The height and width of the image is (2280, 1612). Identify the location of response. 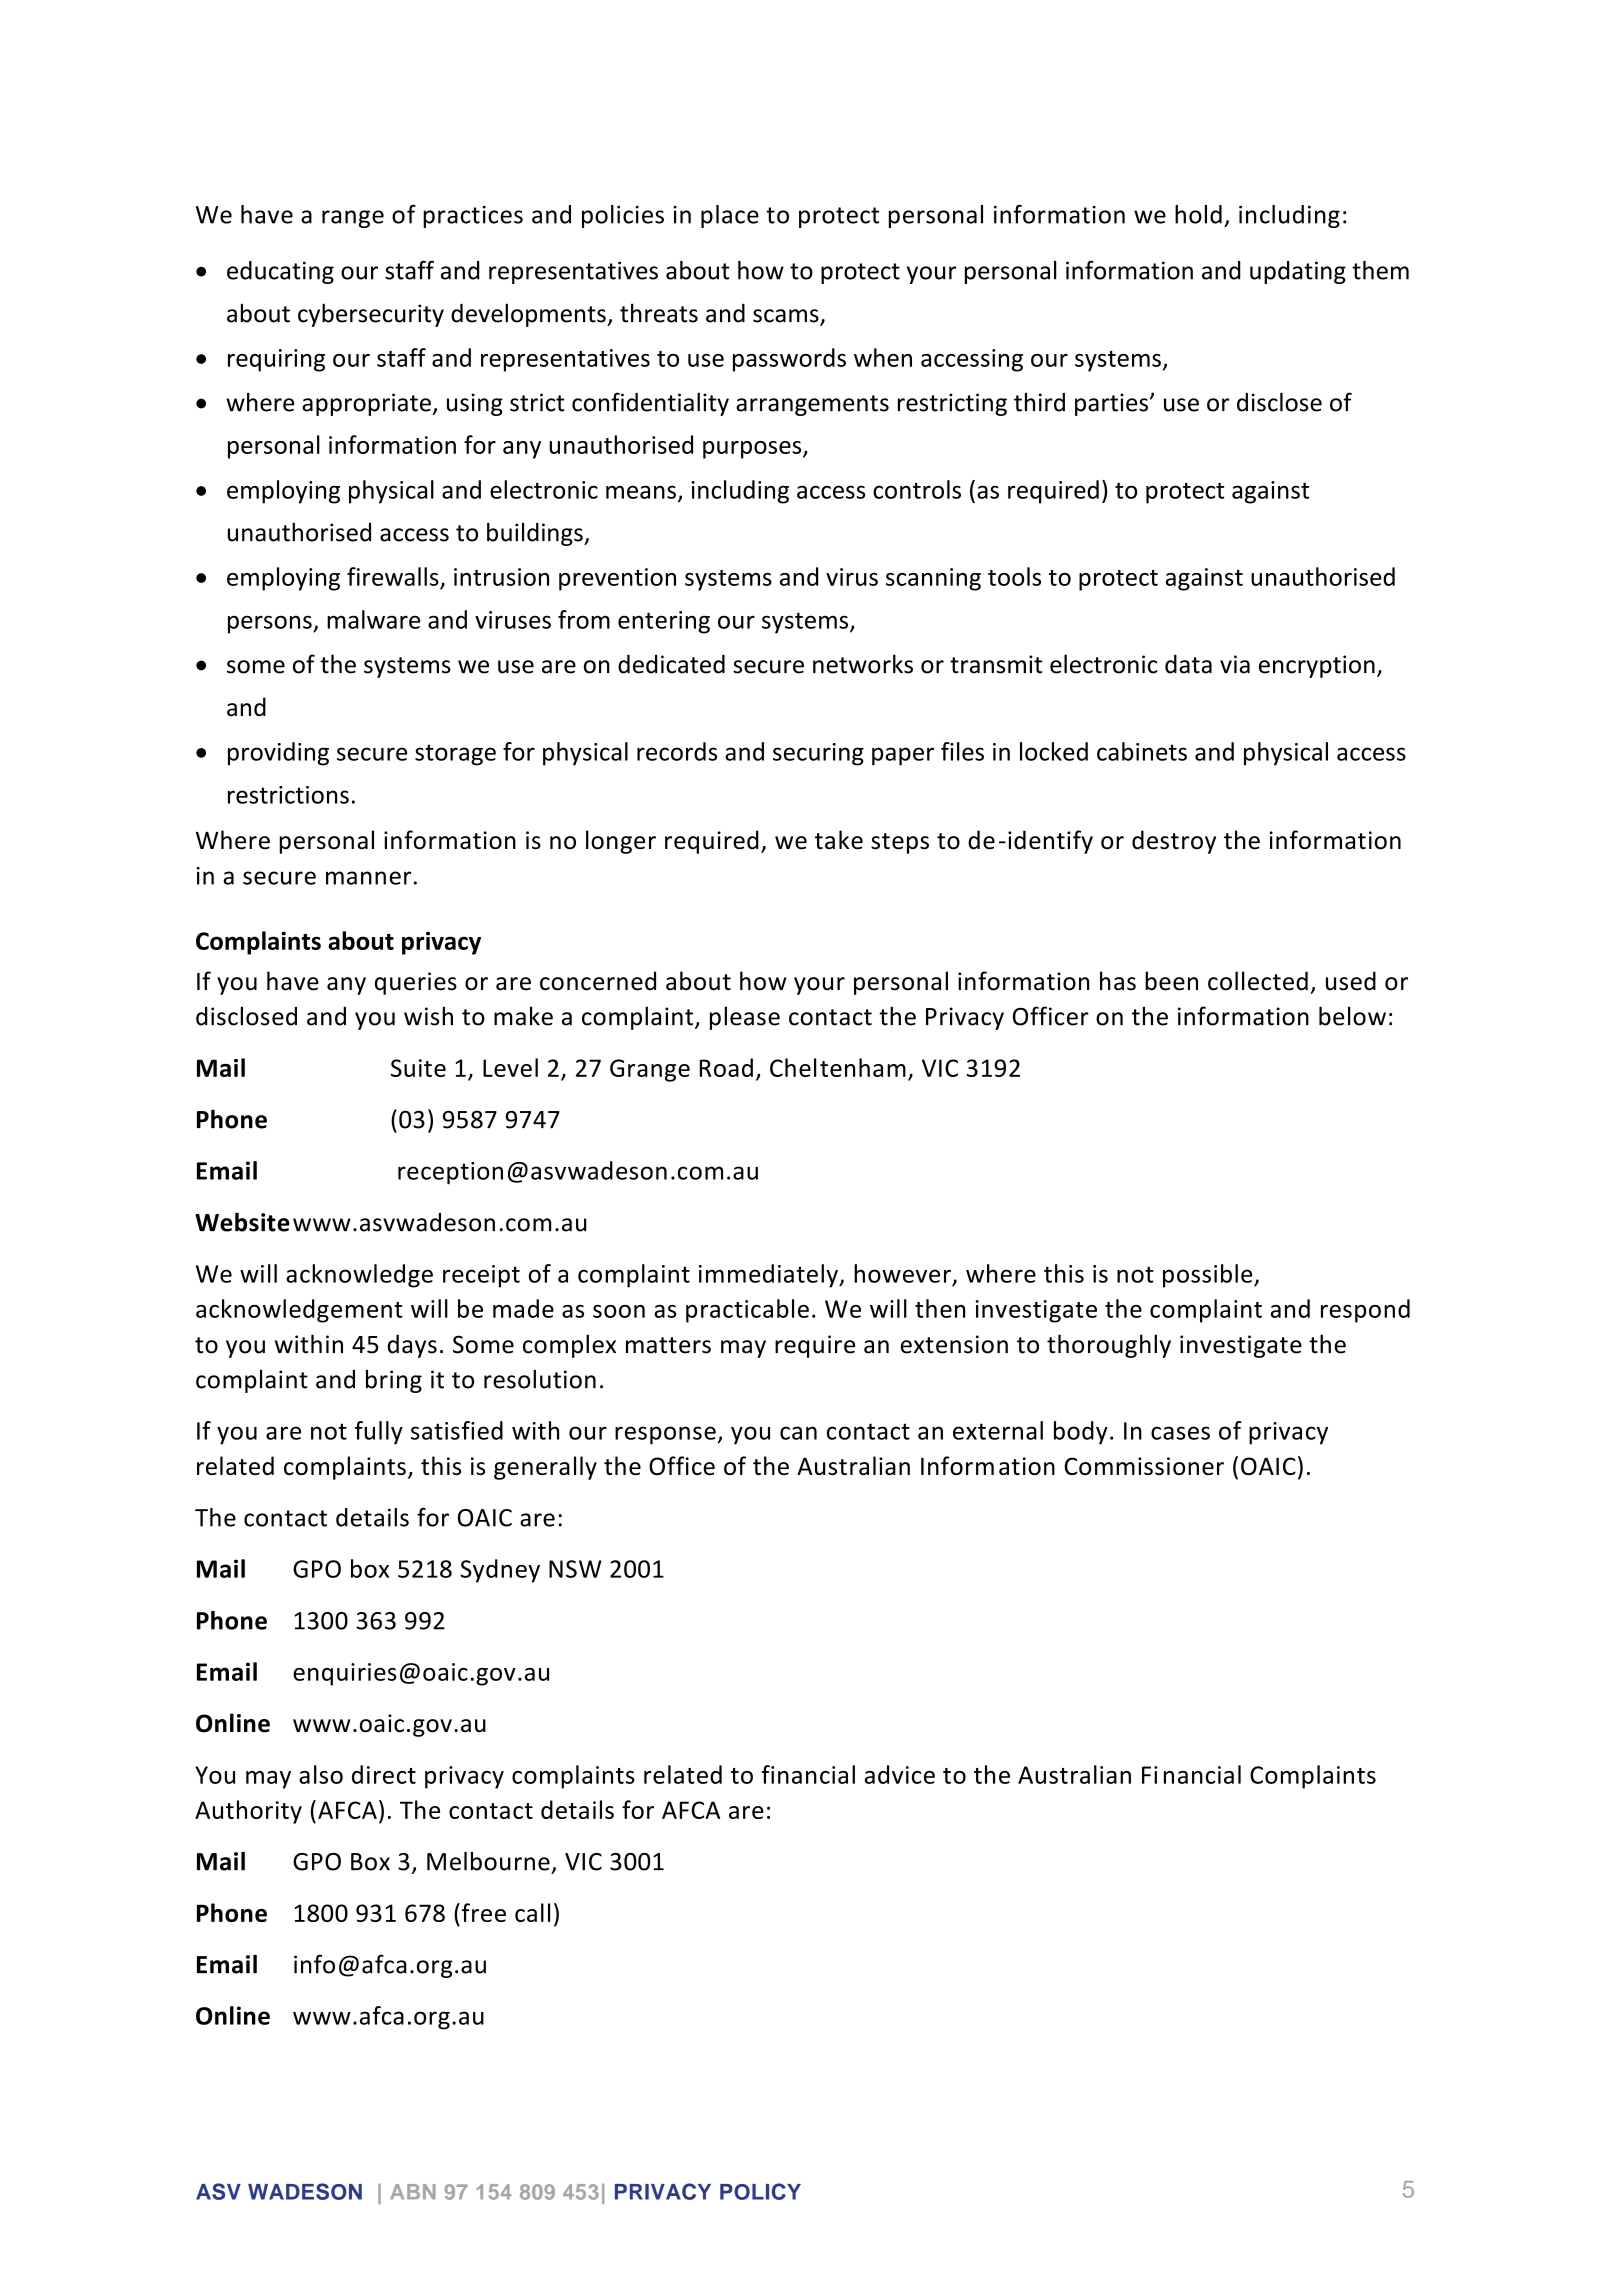
(665, 1435).
